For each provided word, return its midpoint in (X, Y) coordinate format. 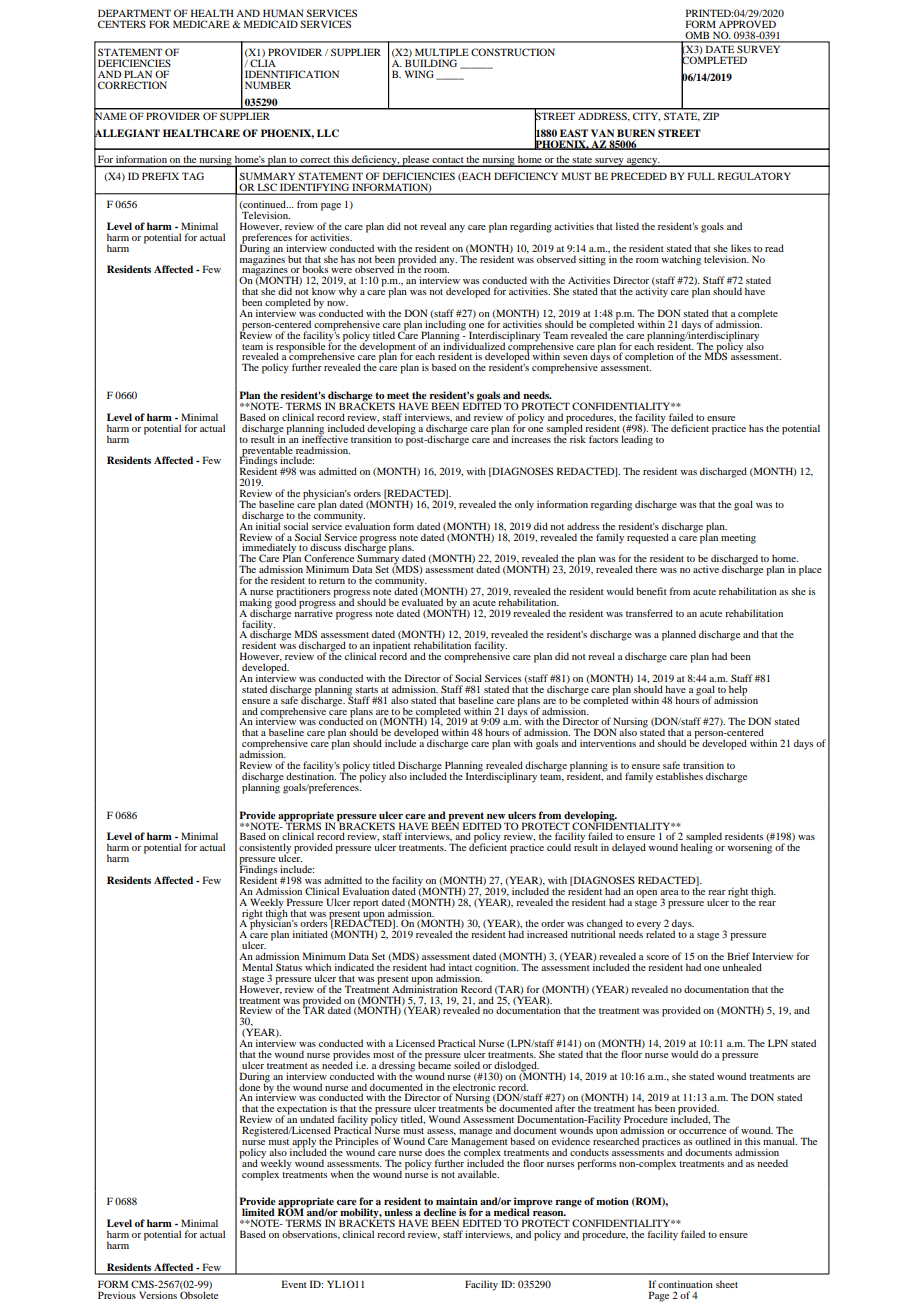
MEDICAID (271, 24)
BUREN (636, 133)
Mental (257, 967)
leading (637, 439)
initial (268, 525)
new (496, 816)
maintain (457, 1201)
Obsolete (199, 1294)
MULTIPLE (442, 52)
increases (531, 439)
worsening (749, 847)
